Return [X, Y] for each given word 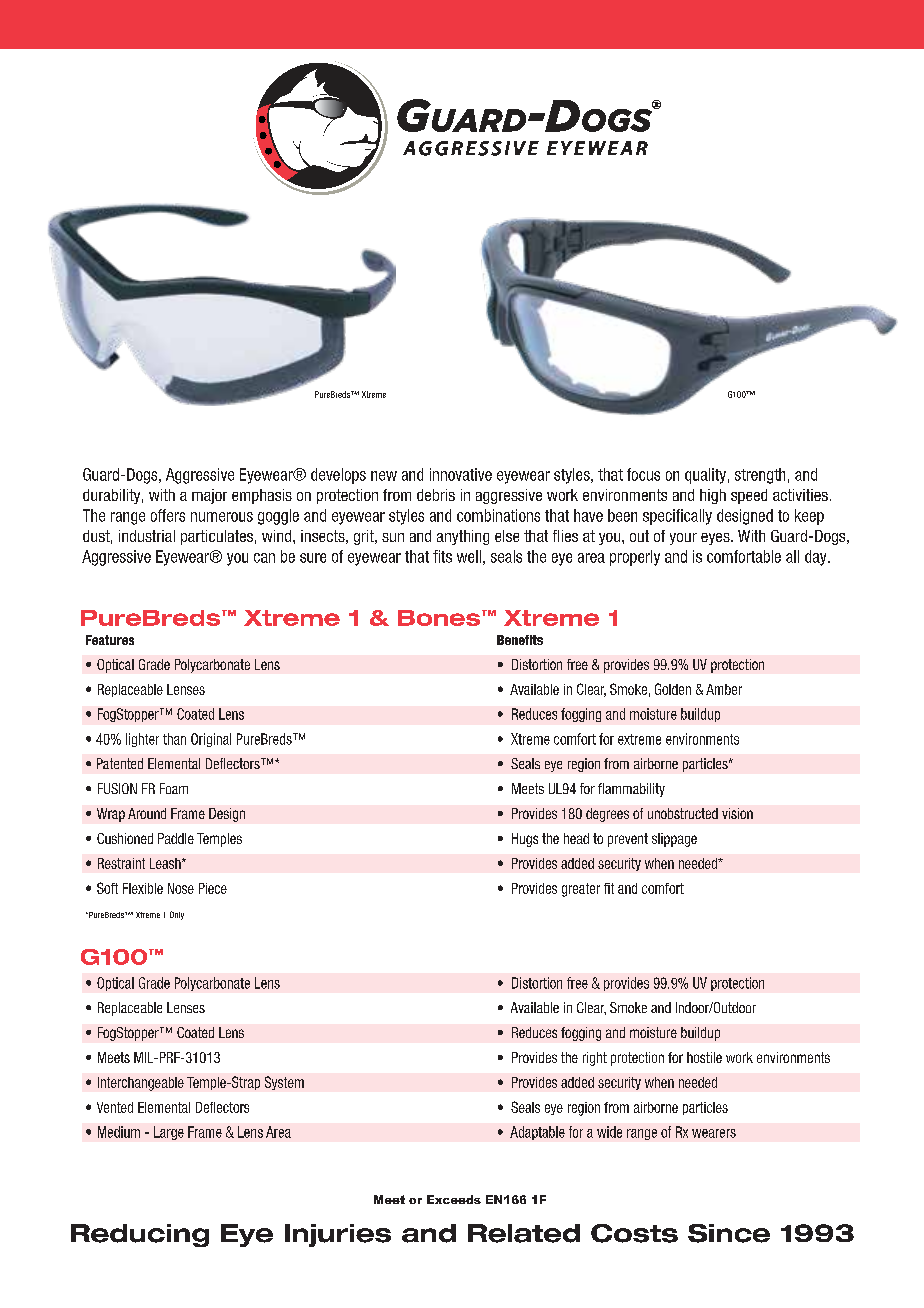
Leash [166, 863]
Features [110, 640]
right [595, 1059]
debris [436, 495]
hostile [704, 1057]
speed [749, 496]
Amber [724, 689]
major [209, 496]
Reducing [140, 1235]
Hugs [525, 840]
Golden [673, 689]
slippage [674, 840]
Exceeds [454, 1199]
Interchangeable [141, 1084]
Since [729, 1233]
